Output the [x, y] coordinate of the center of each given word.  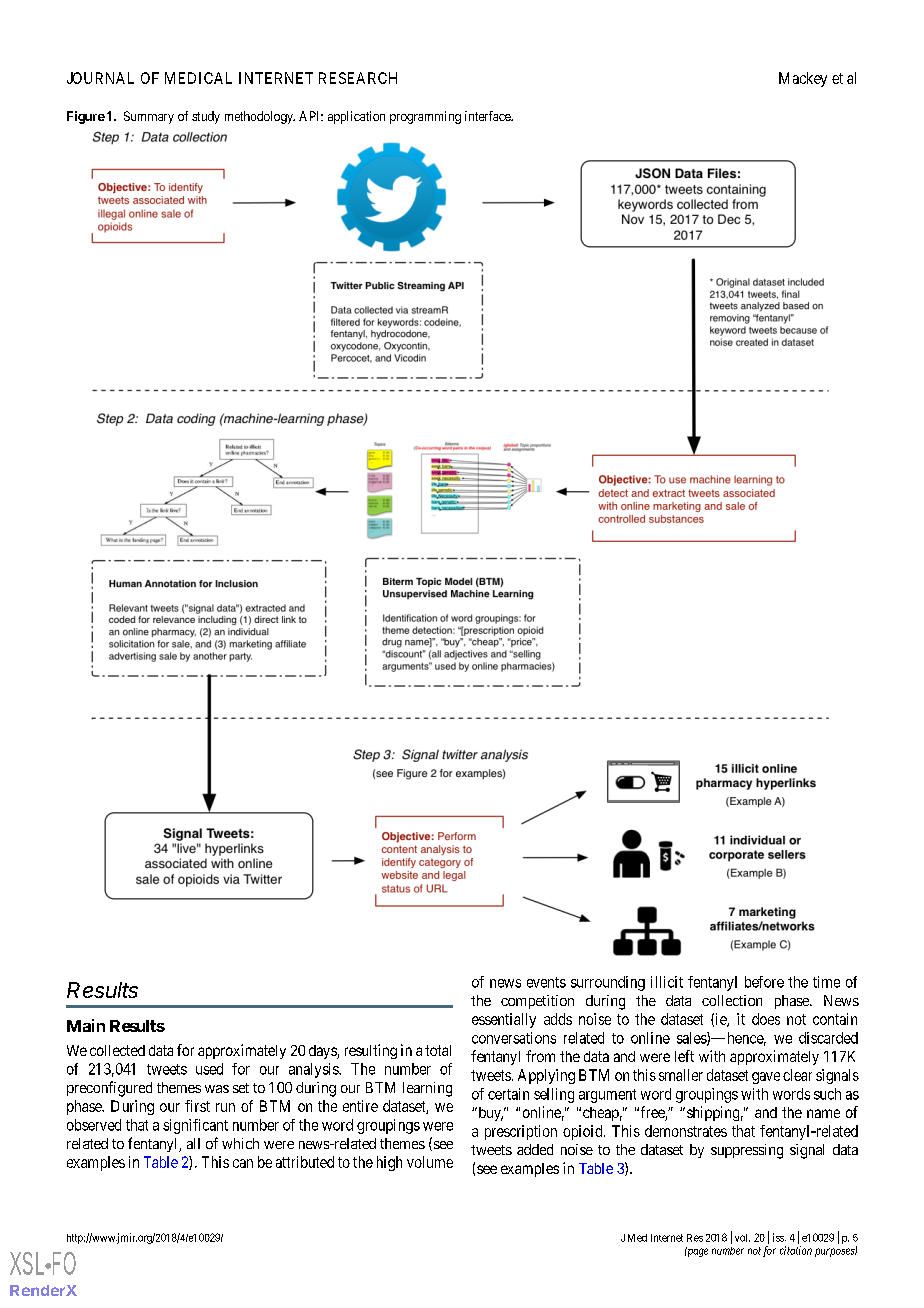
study [206, 117]
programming [425, 117]
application [356, 117]
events [546, 982]
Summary [149, 117]
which [240, 1143]
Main [86, 1025]
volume [430, 1162]
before [764, 982]
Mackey [803, 79]
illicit [667, 982]
